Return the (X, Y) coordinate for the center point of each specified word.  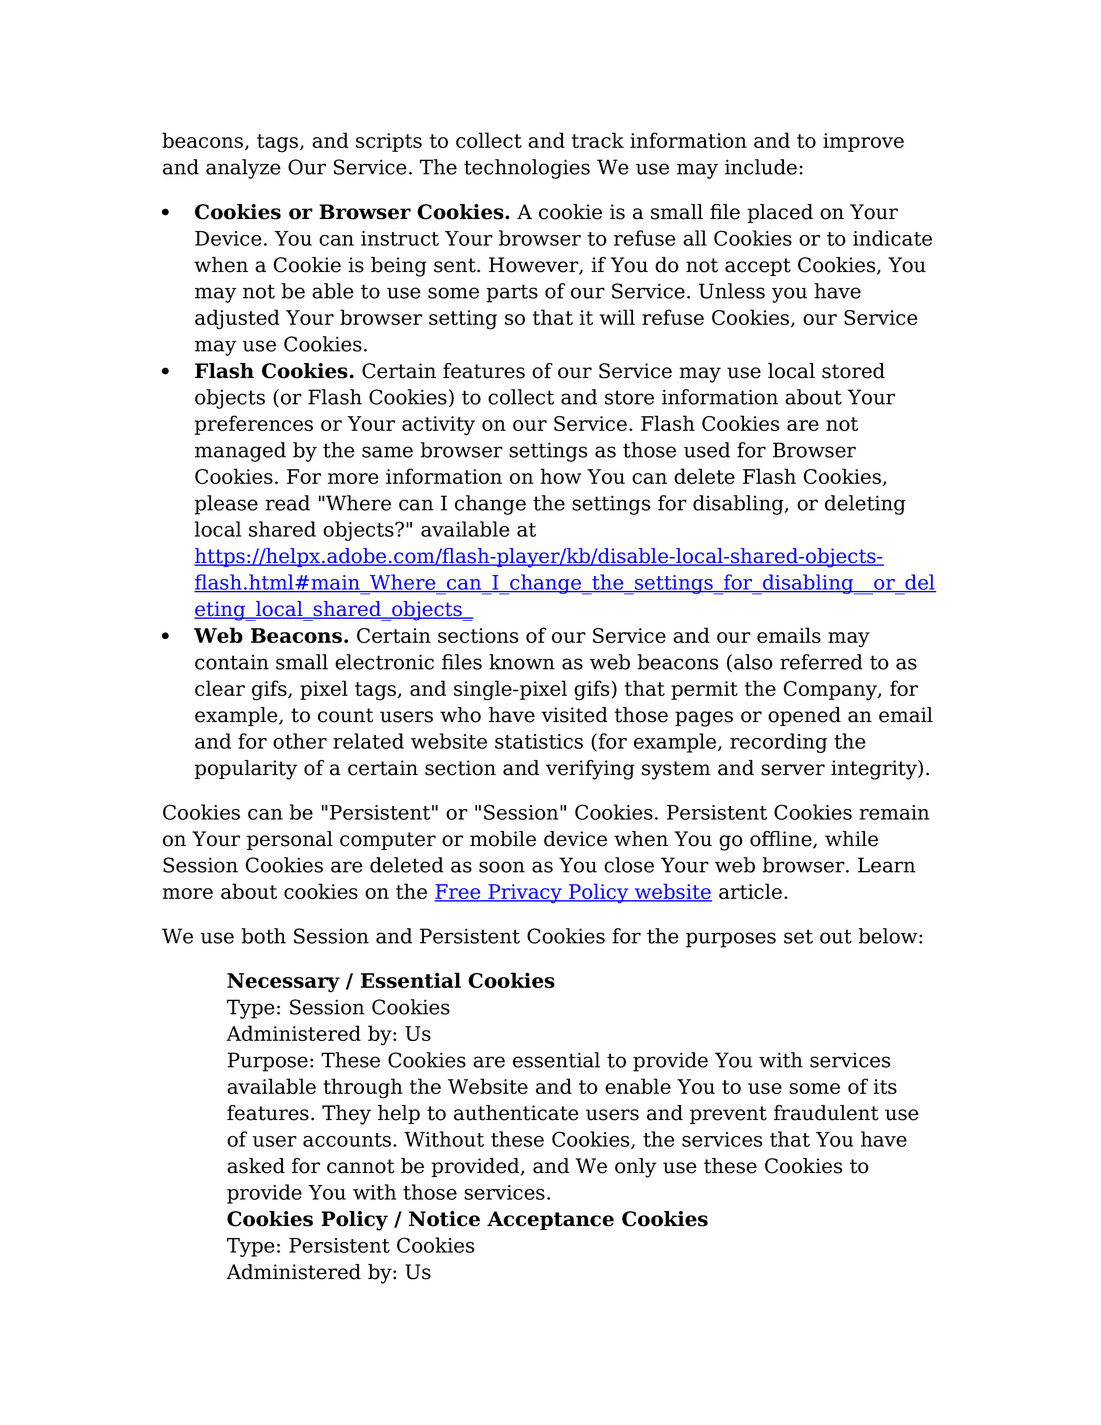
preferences (253, 425)
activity (438, 426)
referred (821, 662)
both (263, 936)
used (707, 450)
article (750, 891)
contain (232, 662)
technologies (527, 169)
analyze (243, 169)
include (761, 167)
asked (256, 1166)
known (522, 662)
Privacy (525, 893)
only (636, 1168)
